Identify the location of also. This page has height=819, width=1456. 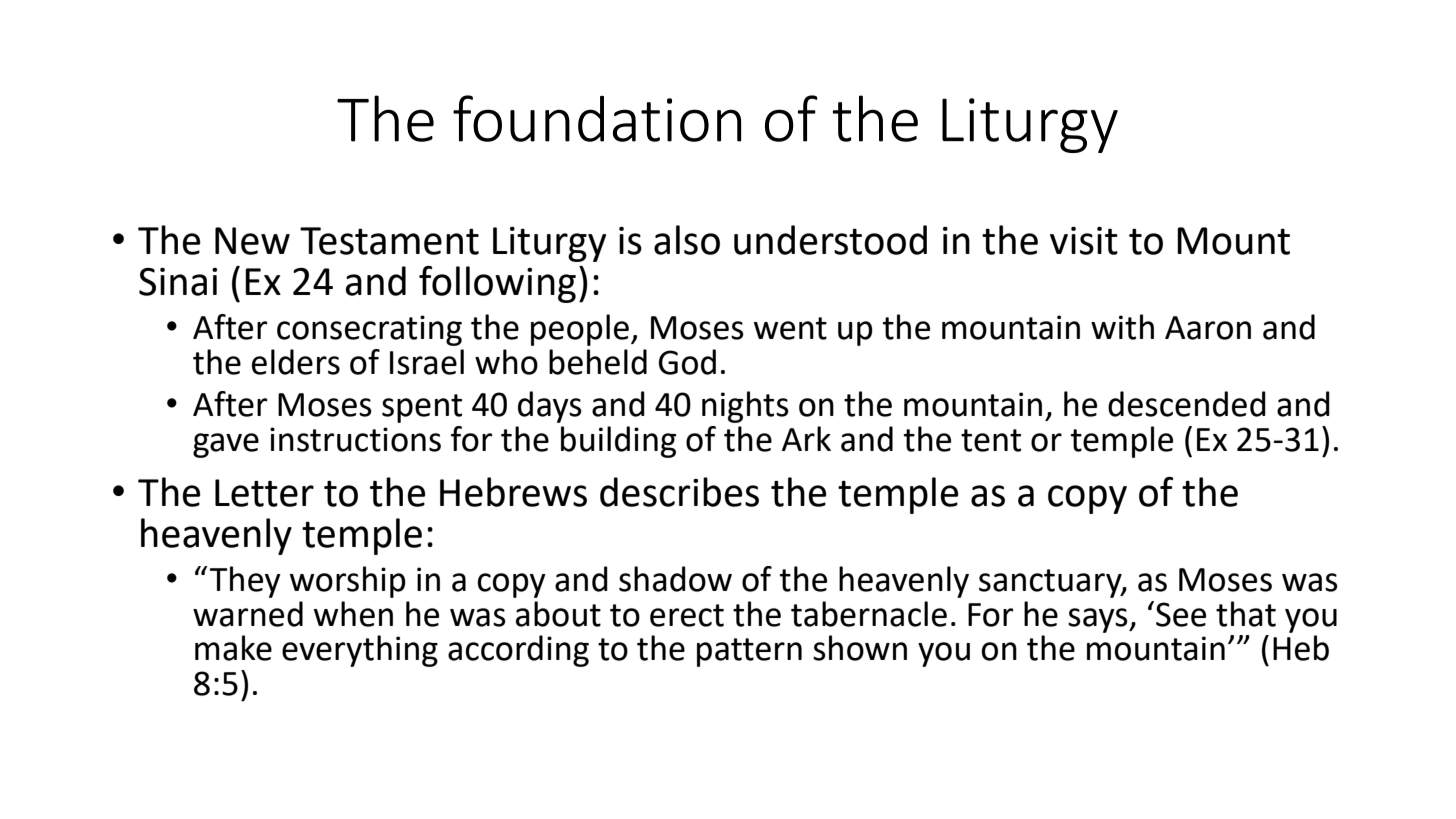
(687, 240).
